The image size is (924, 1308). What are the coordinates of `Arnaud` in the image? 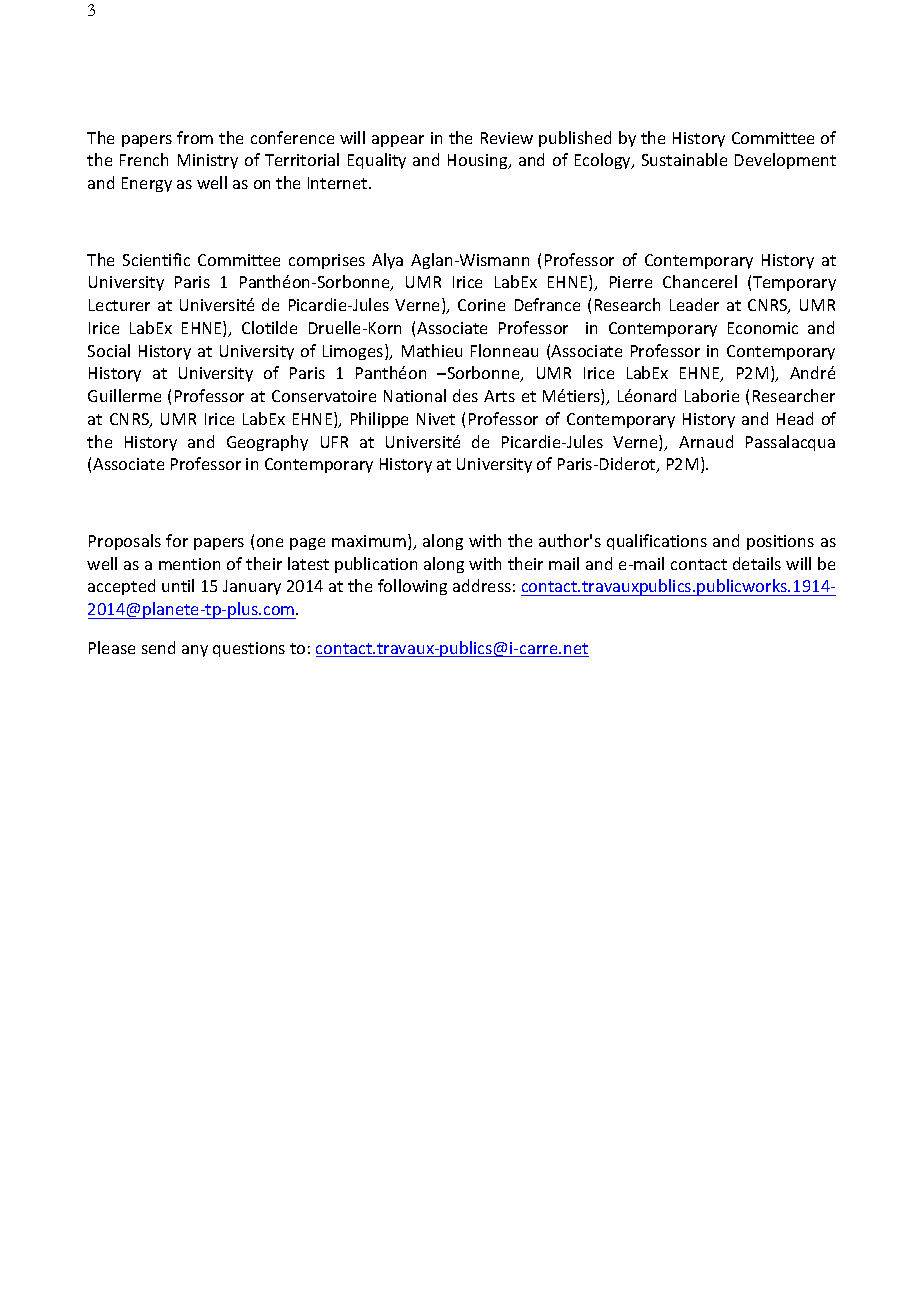 It's located at (706, 441).
